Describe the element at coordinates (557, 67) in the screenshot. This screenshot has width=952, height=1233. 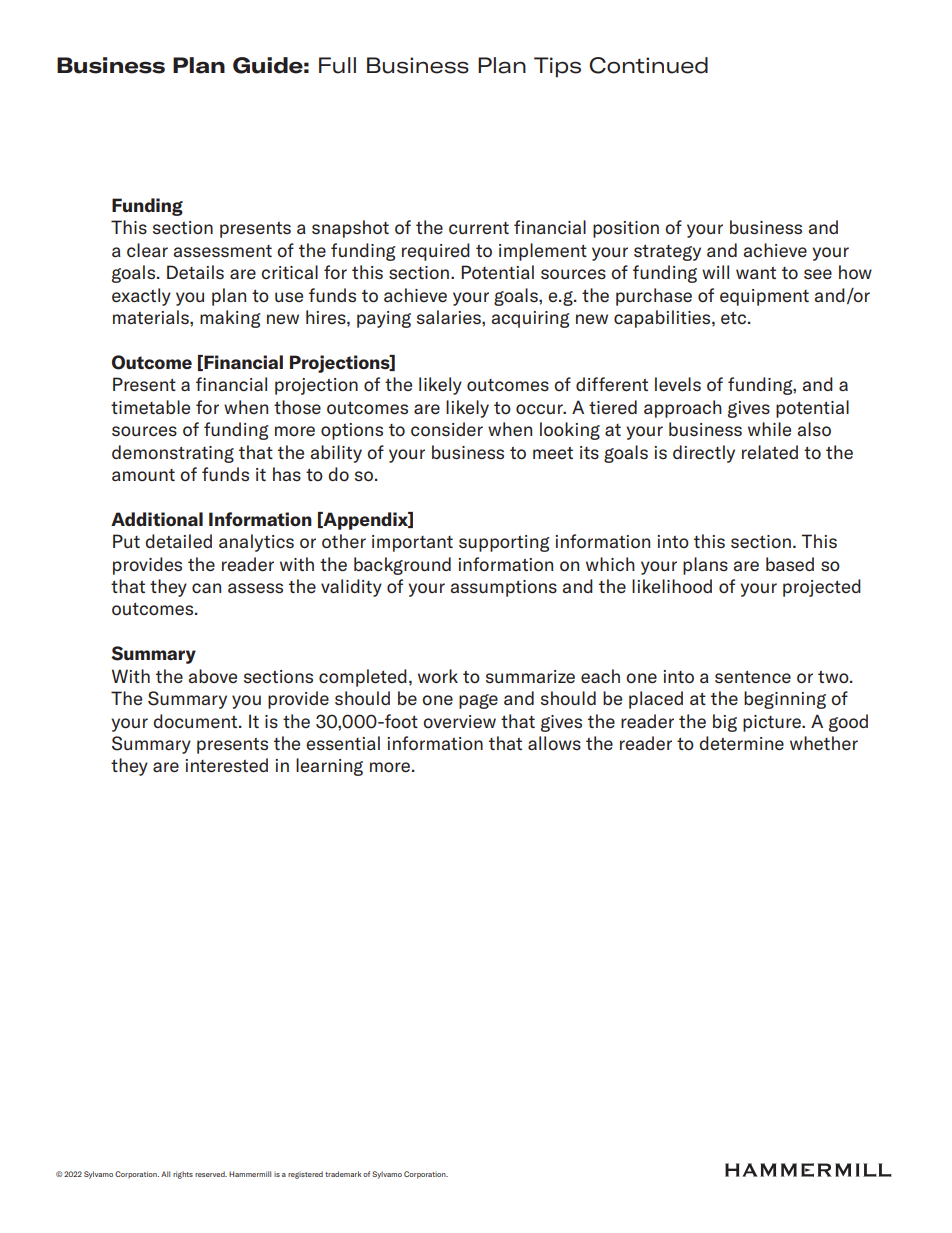
I see `Tips` at that location.
